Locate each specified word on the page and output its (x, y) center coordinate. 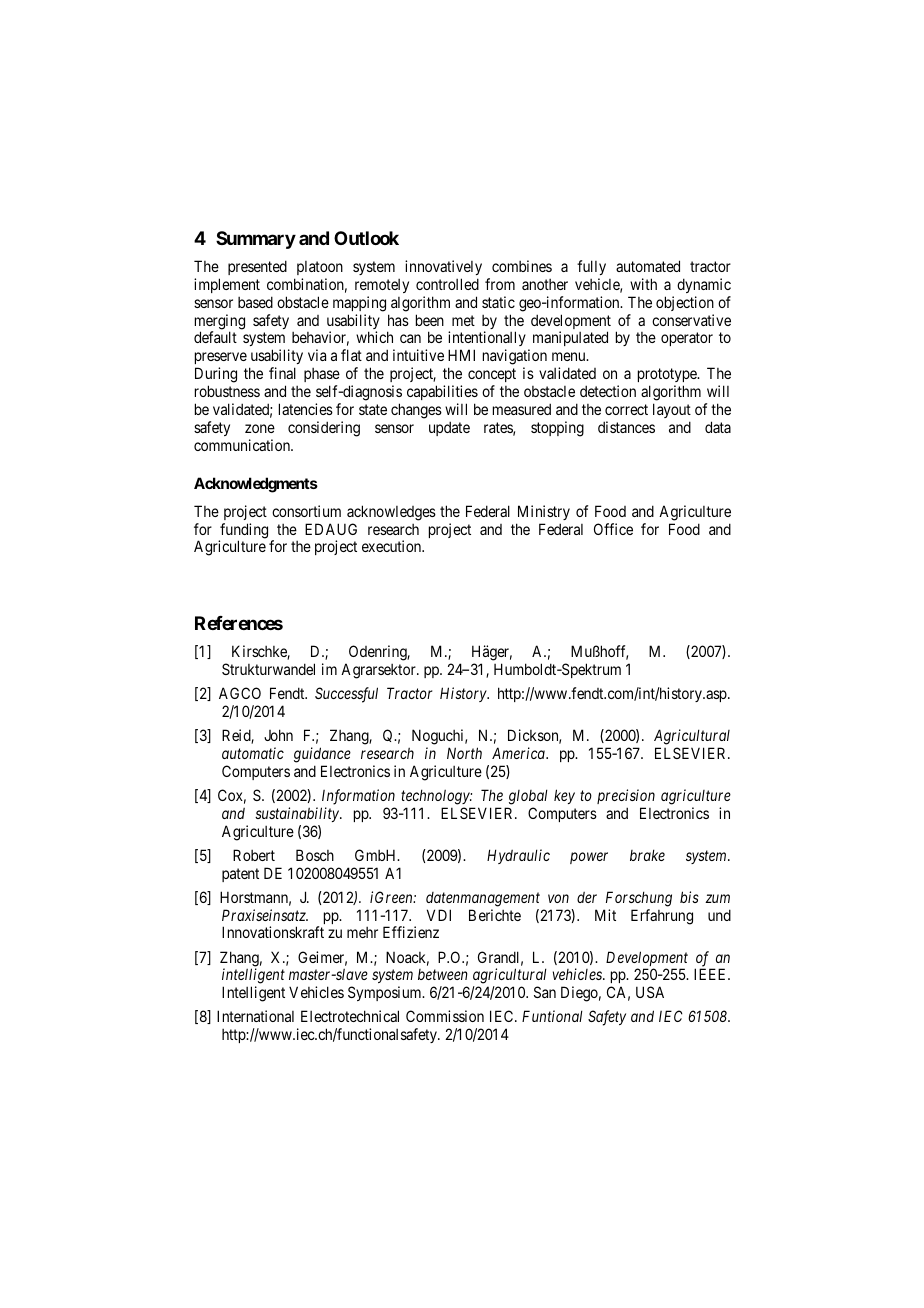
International (255, 1016)
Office (613, 529)
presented (257, 267)
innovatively (443, 267)
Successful (346, 695)
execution (393, 546)
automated (648, 266)
